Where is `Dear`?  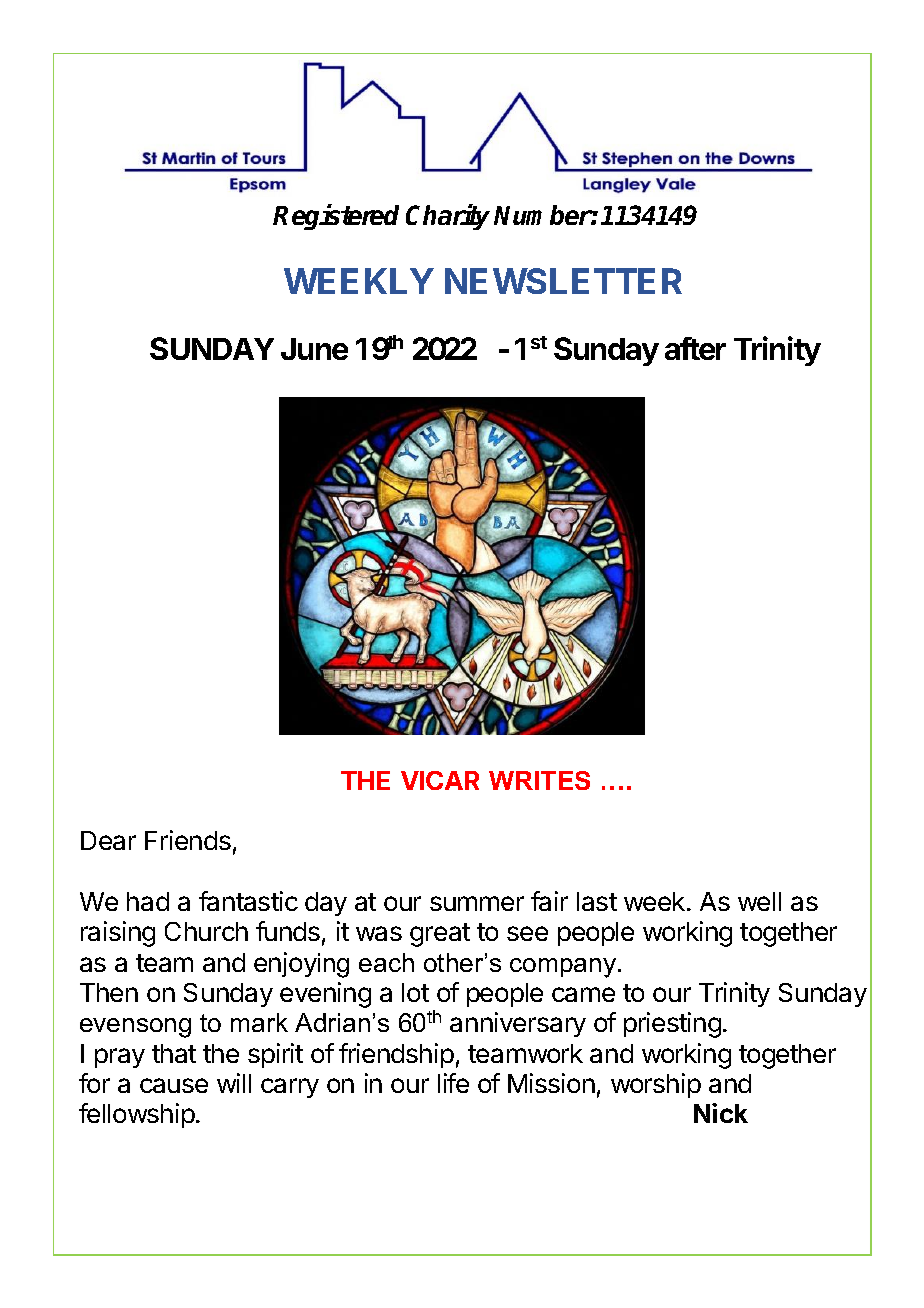
Dear is located at coordinates (108, 840).
